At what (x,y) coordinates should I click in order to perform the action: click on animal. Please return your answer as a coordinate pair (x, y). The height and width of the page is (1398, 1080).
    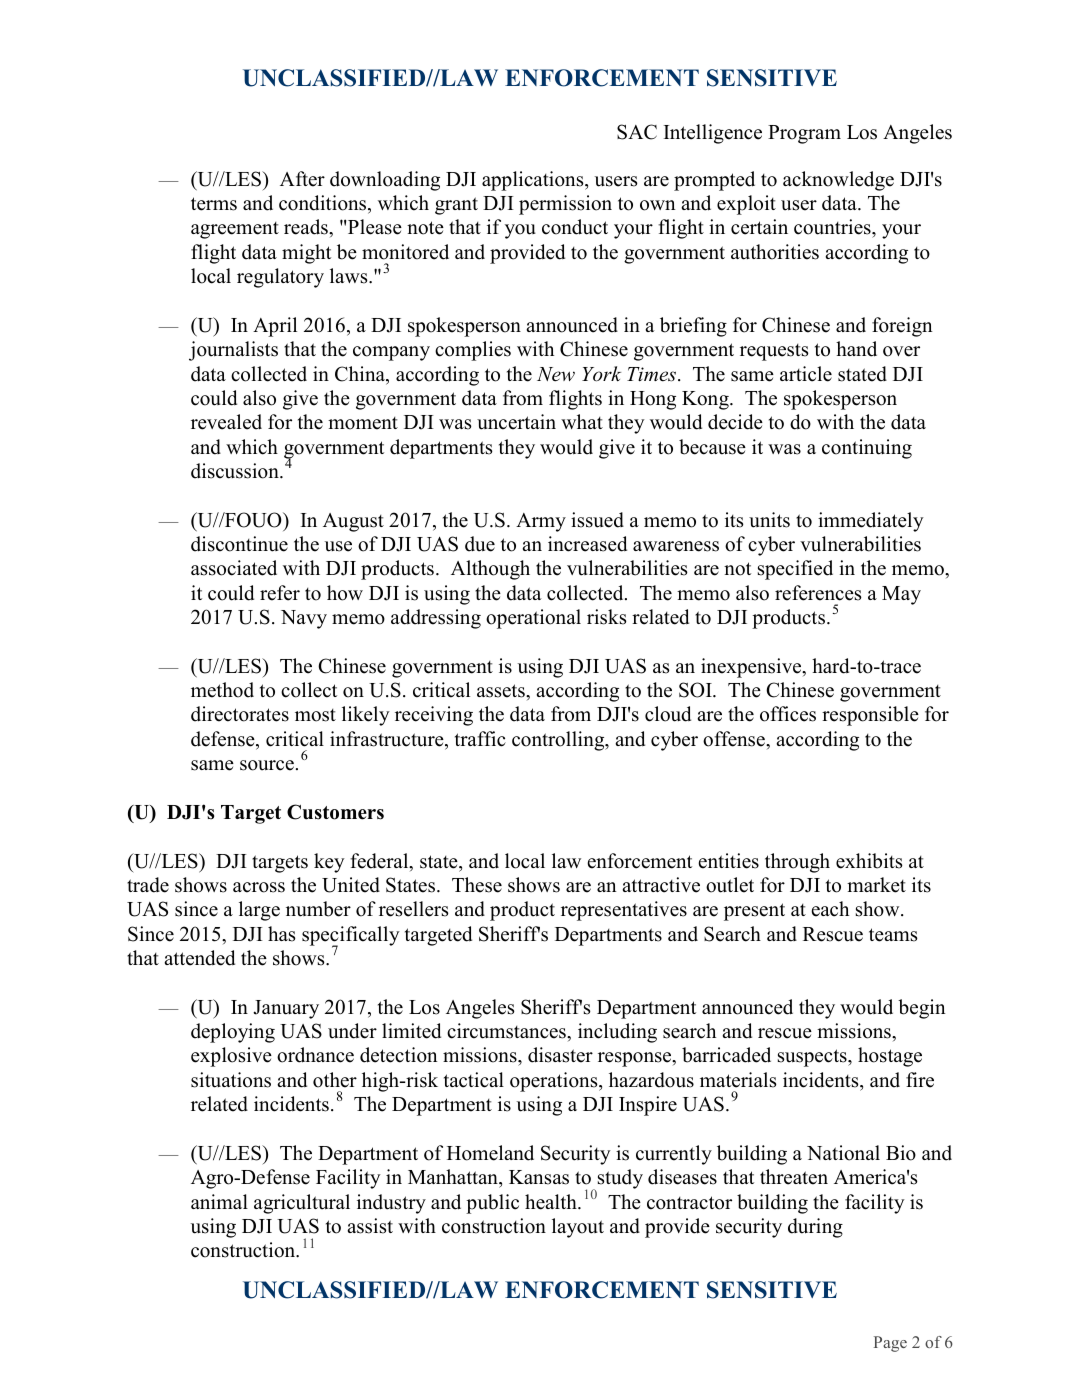
    Looking at the image, I should click on (219, 1201).
